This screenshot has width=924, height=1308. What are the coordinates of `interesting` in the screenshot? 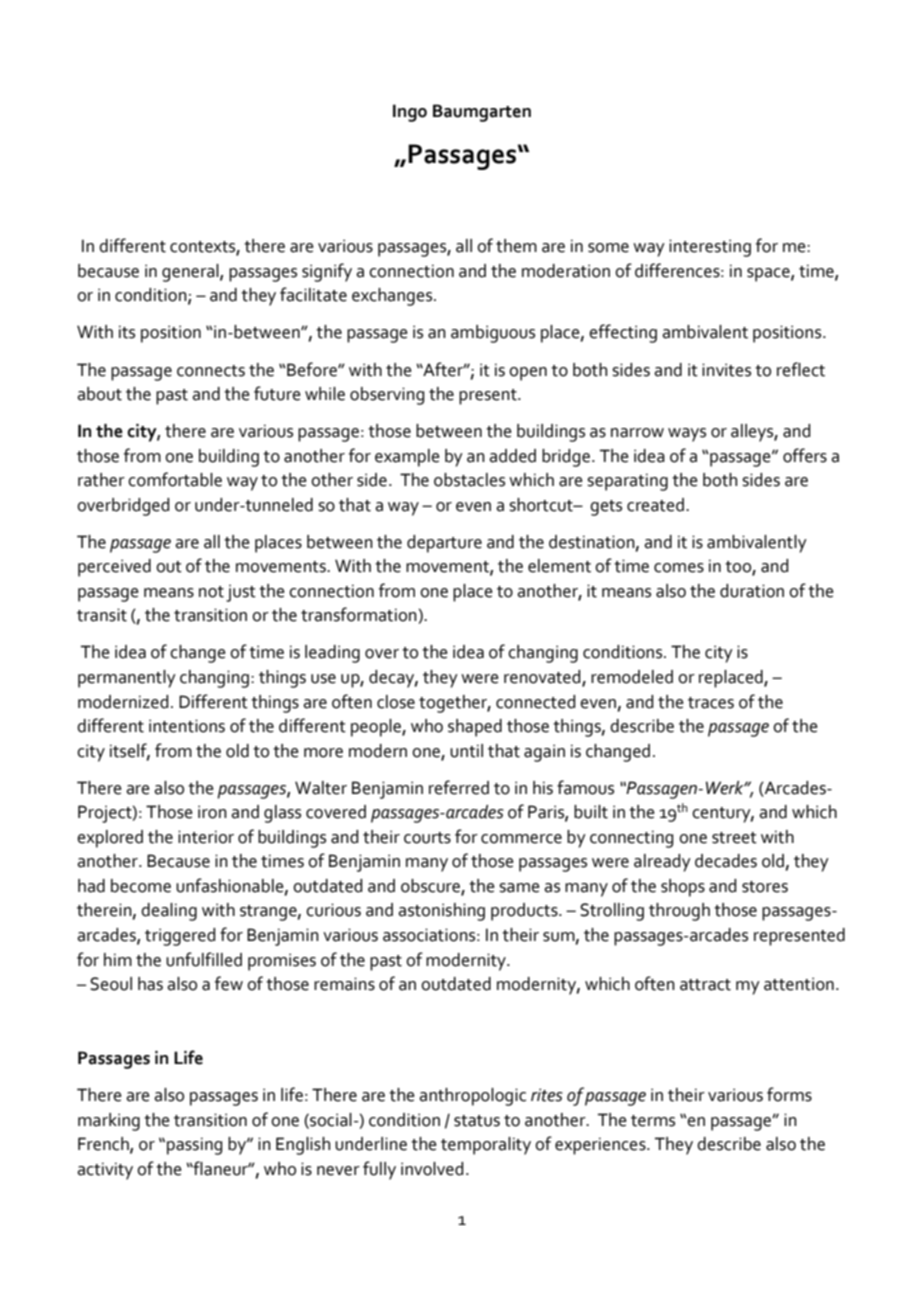 It's located at (710, 248).
